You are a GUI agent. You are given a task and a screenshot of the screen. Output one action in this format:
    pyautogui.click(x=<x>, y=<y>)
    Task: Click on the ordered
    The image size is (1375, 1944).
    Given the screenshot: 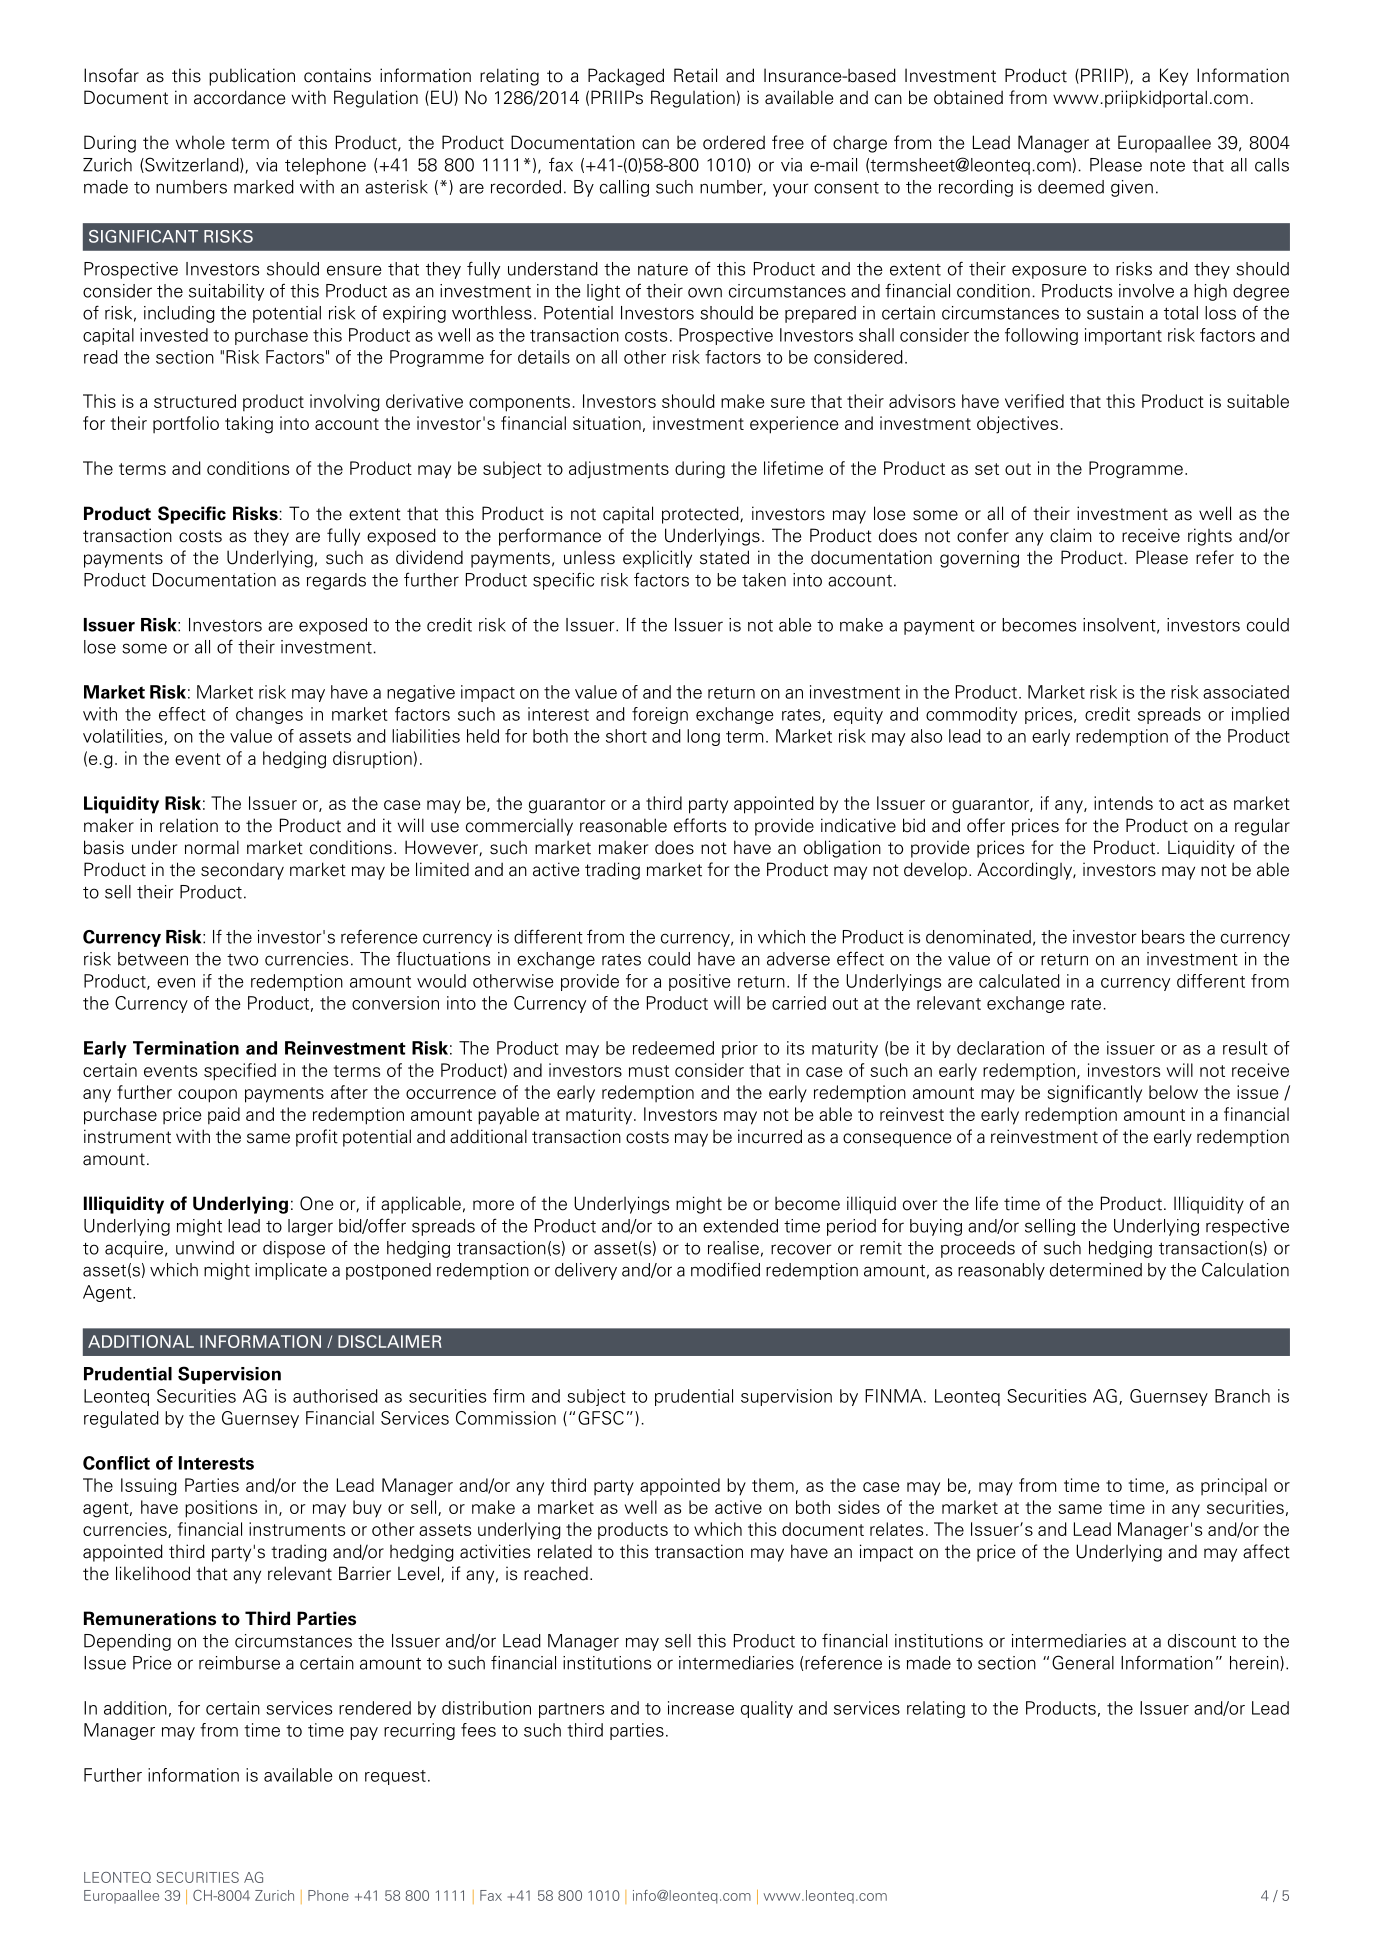 What is the action you would take?
    pyautogui.click(x=734, y=142)
